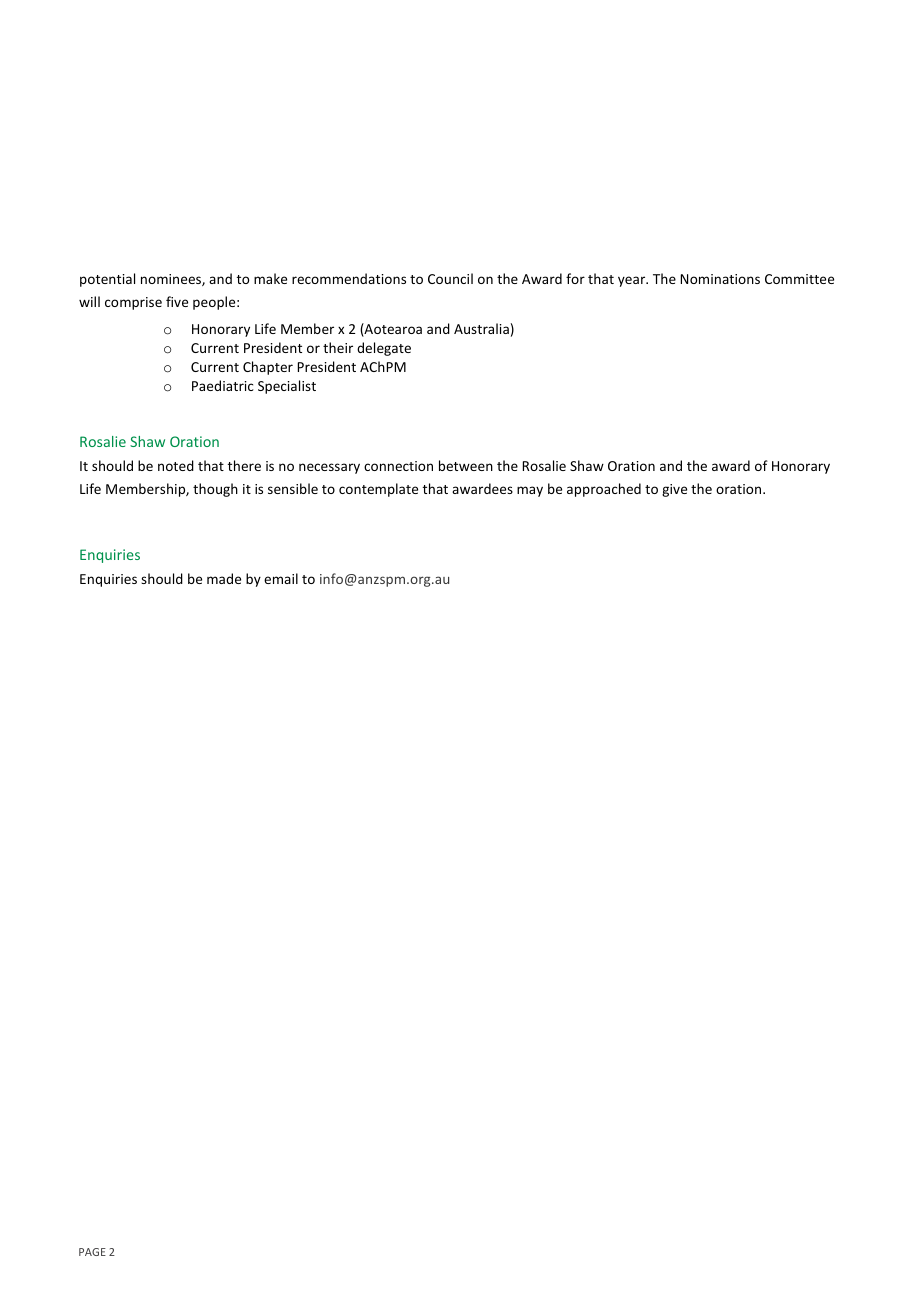  I want to click on PAGE, so click(92, 1252).
